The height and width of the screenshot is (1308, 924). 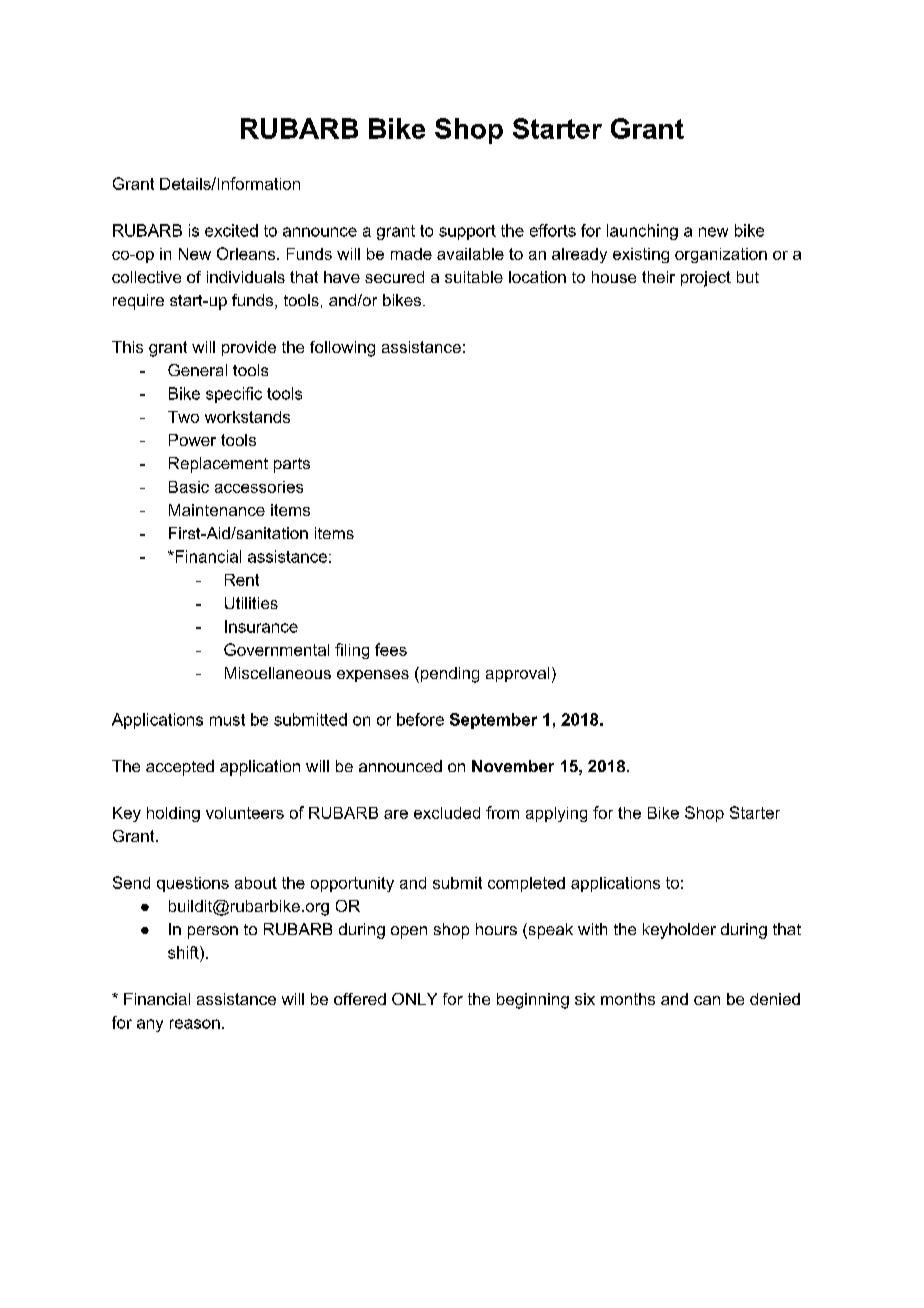 I want to click on ONLY, so click(x=414, y=999).
